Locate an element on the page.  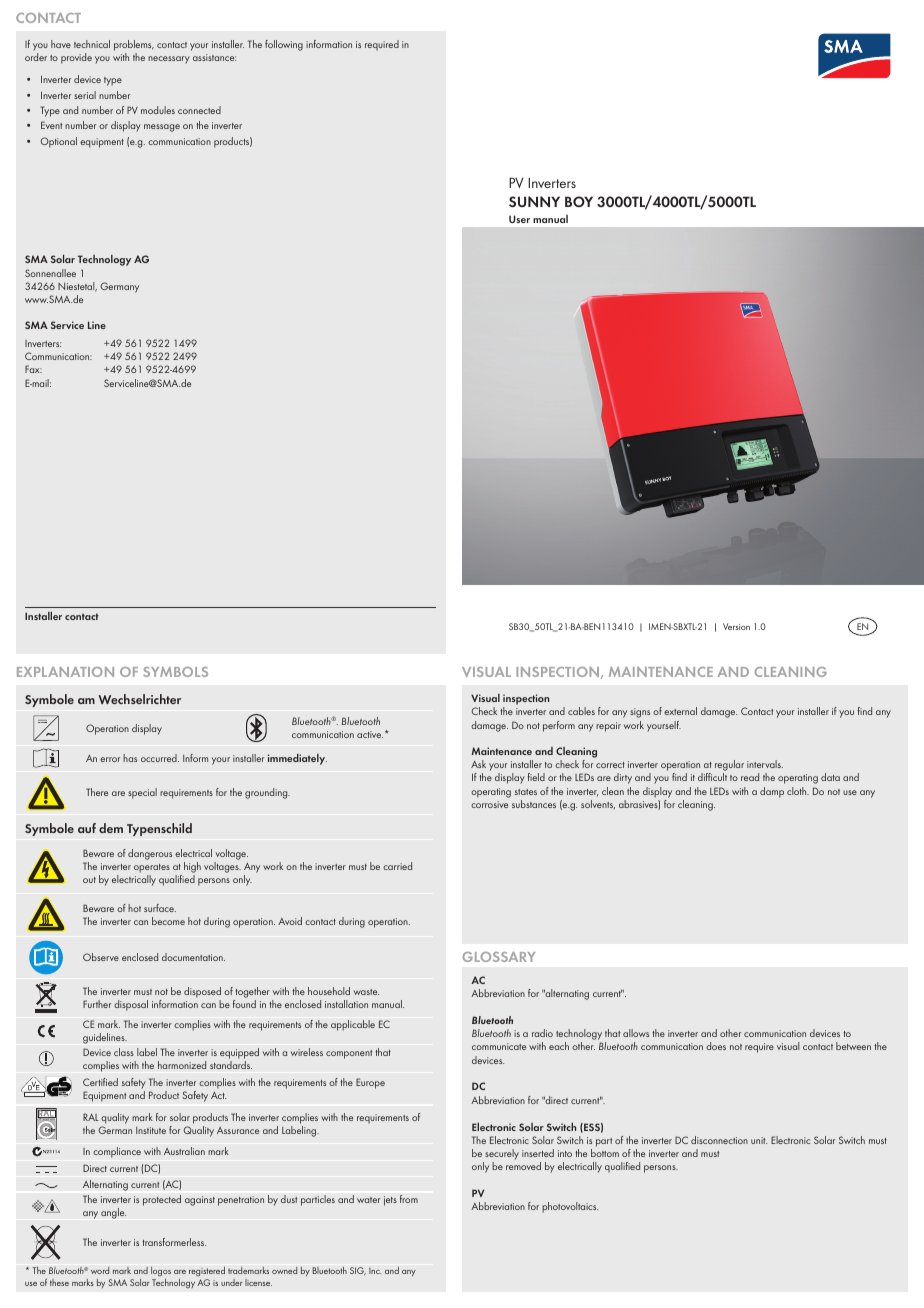
following is located at coordinates (284, 45).
